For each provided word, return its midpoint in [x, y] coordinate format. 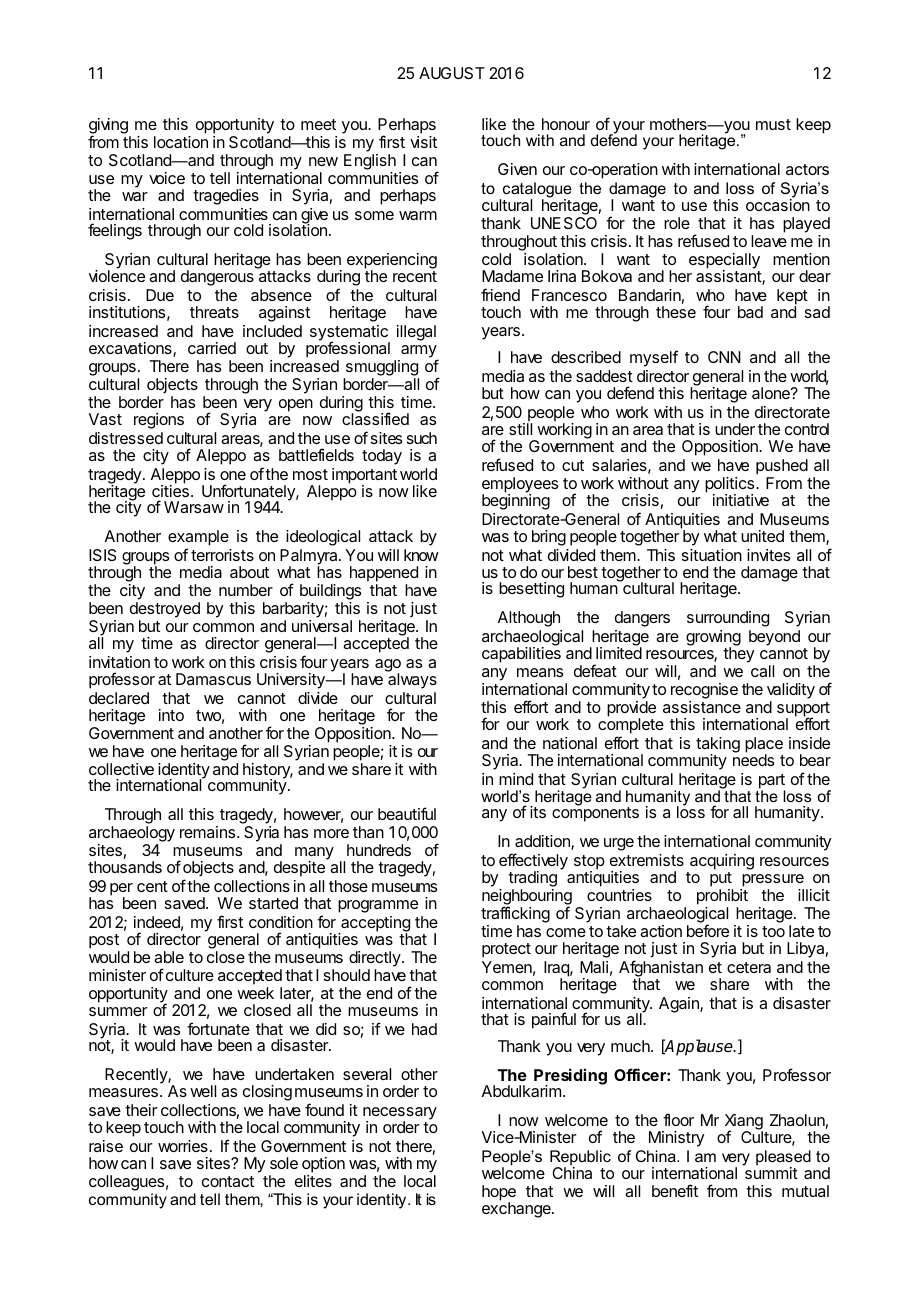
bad [750, 312]
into [171, 715]
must [773, 124]
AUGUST [452, 73]
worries [183, 1146]
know [421, 555]
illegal [416, 333]
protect [506, 950]
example [198, 538]
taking [718, 746]
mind [516, 779]
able [169, 957]
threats [214, 312]
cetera [749, 967]
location [181, 142]
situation [712, 555]
